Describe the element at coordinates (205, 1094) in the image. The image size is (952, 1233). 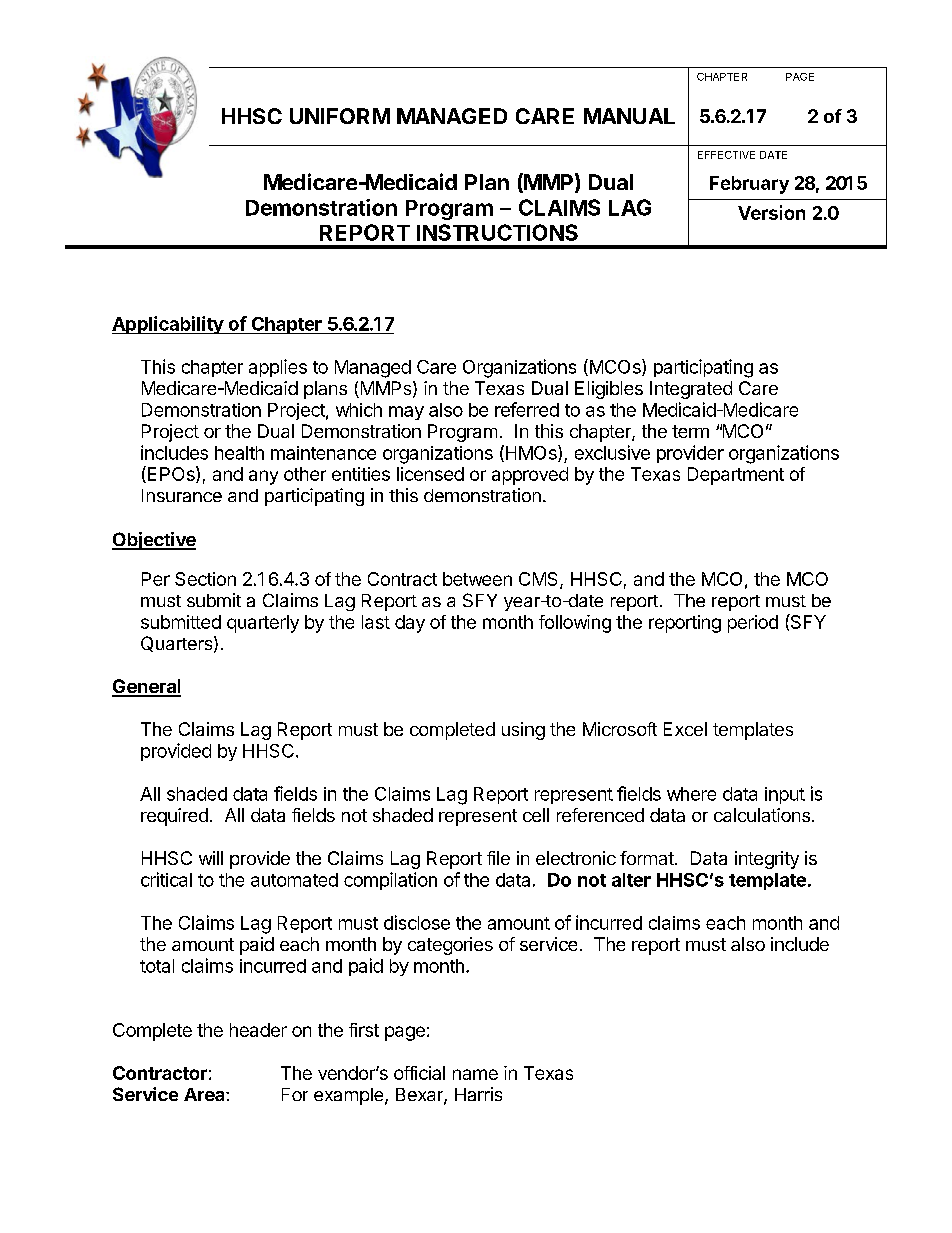
I see `Area` at that location.
